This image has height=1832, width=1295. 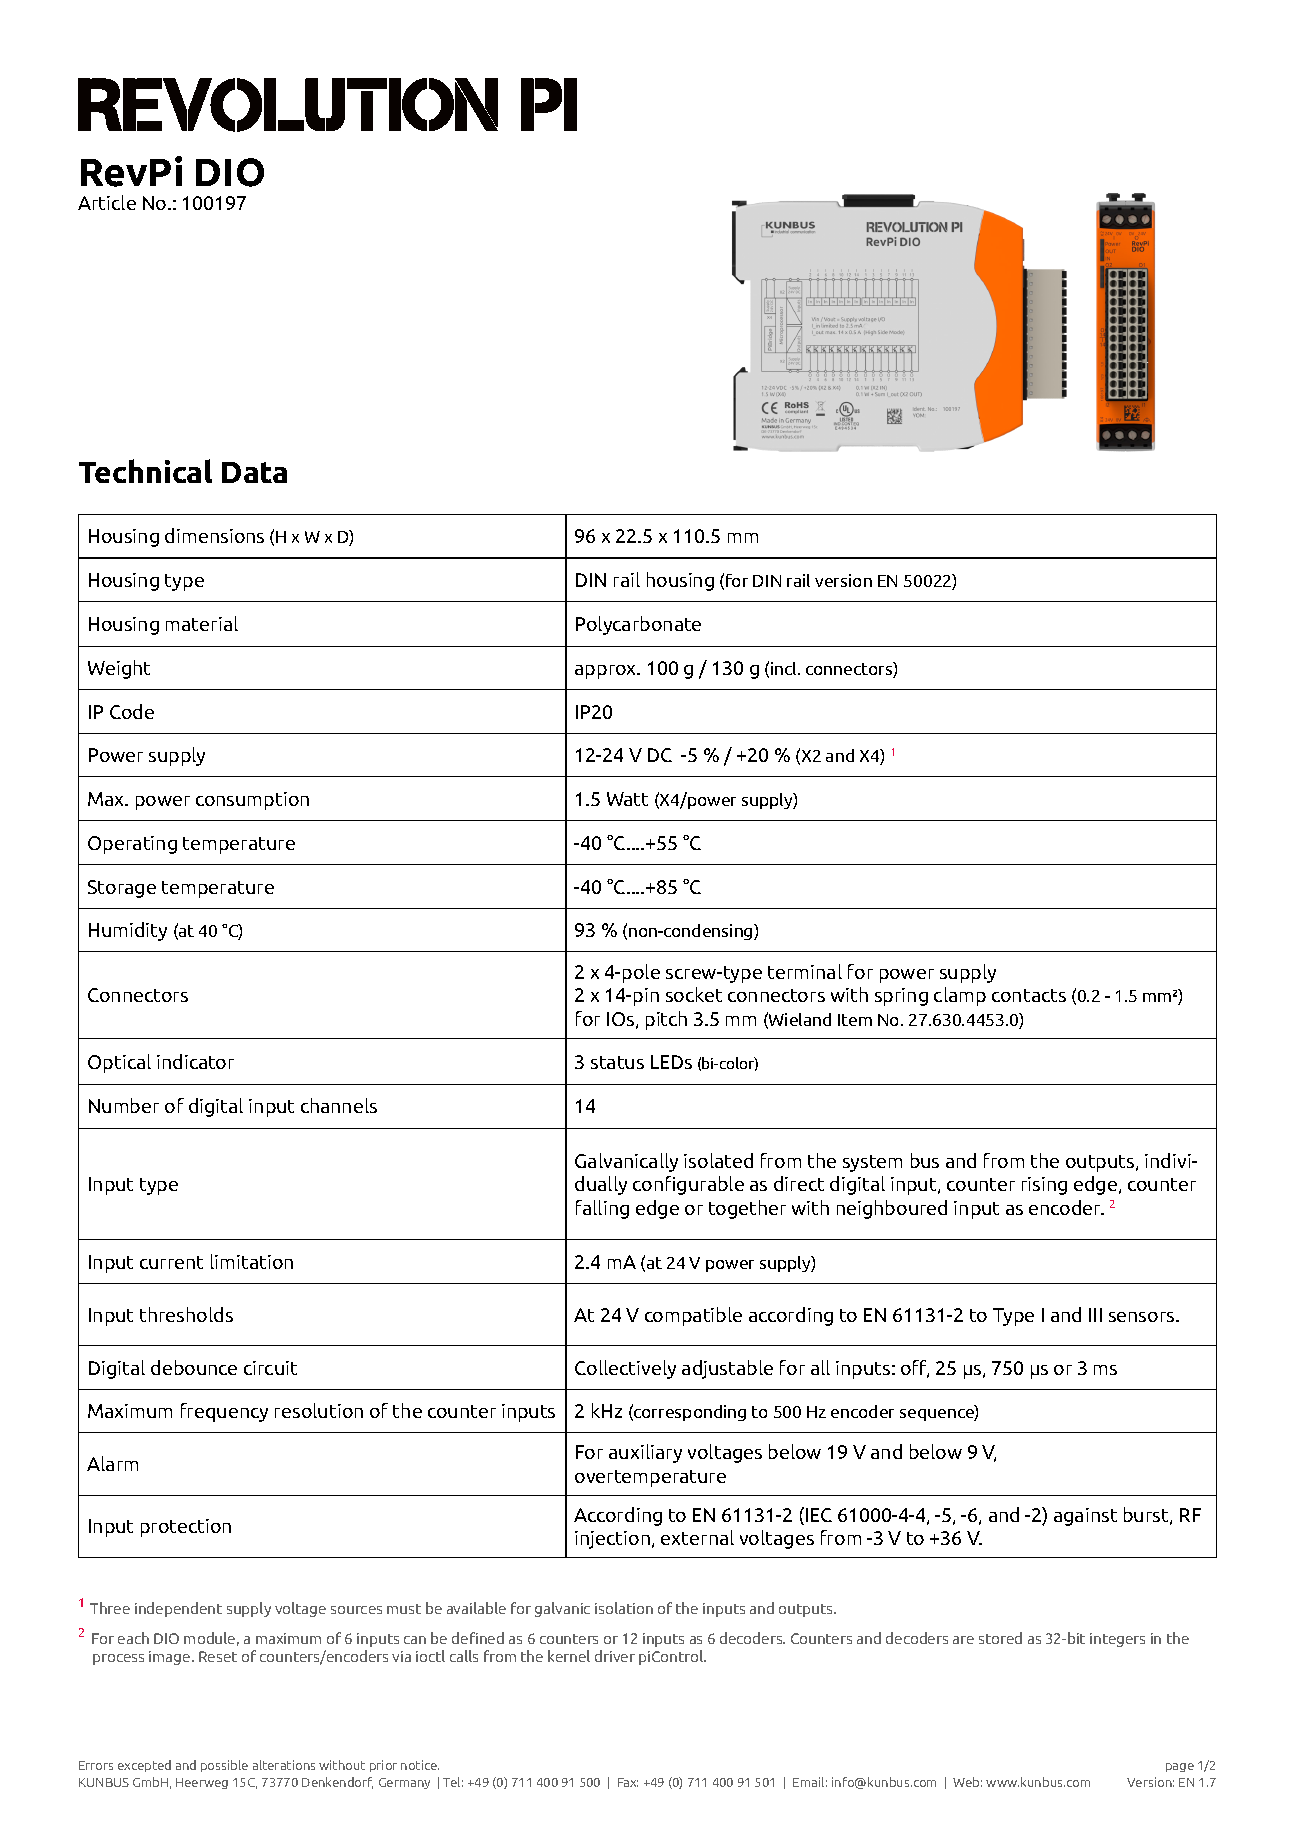 I want to click on contacts, so click(x=1029, y=995).
